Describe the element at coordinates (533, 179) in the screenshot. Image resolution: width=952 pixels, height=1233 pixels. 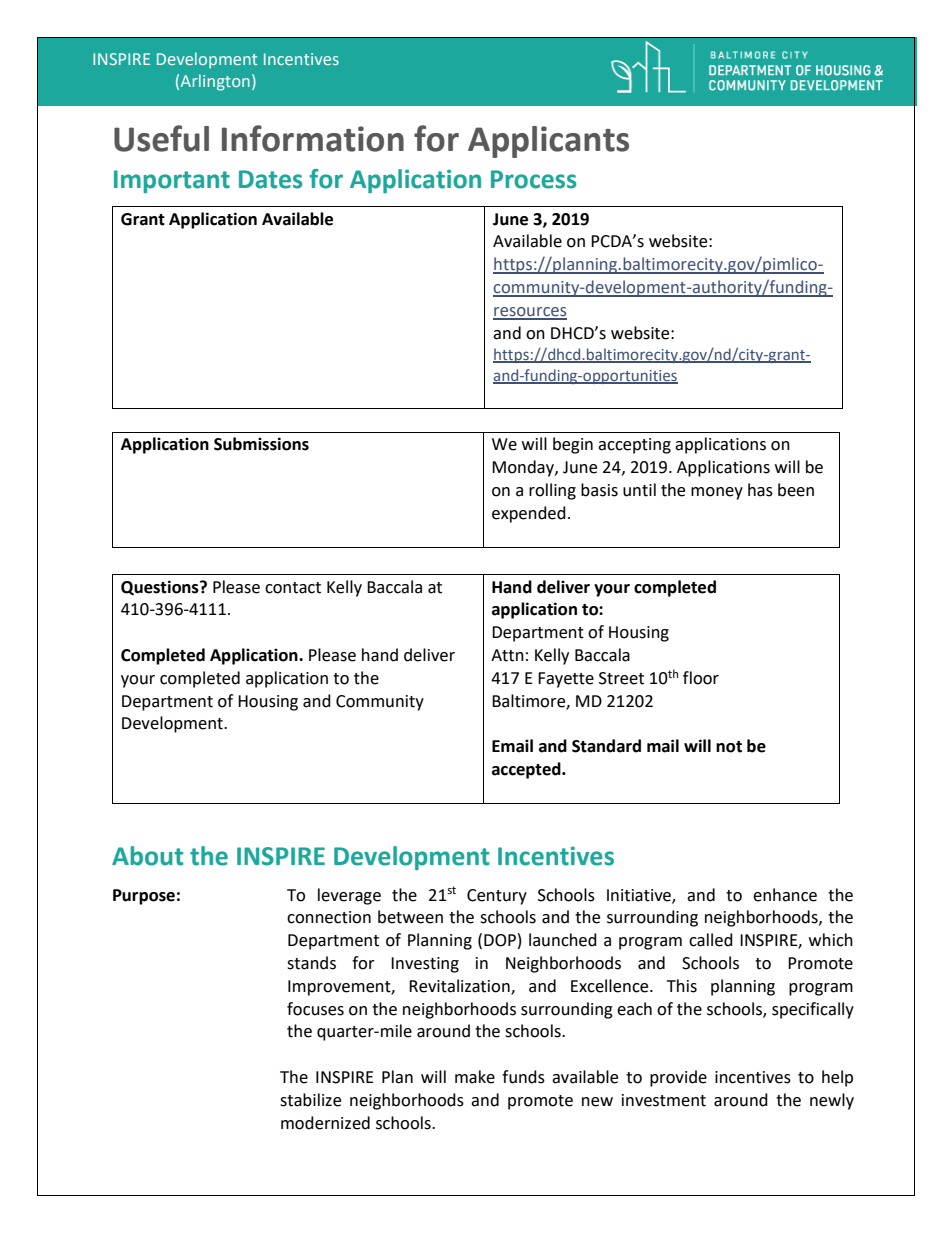
I see `Process` at that location.
